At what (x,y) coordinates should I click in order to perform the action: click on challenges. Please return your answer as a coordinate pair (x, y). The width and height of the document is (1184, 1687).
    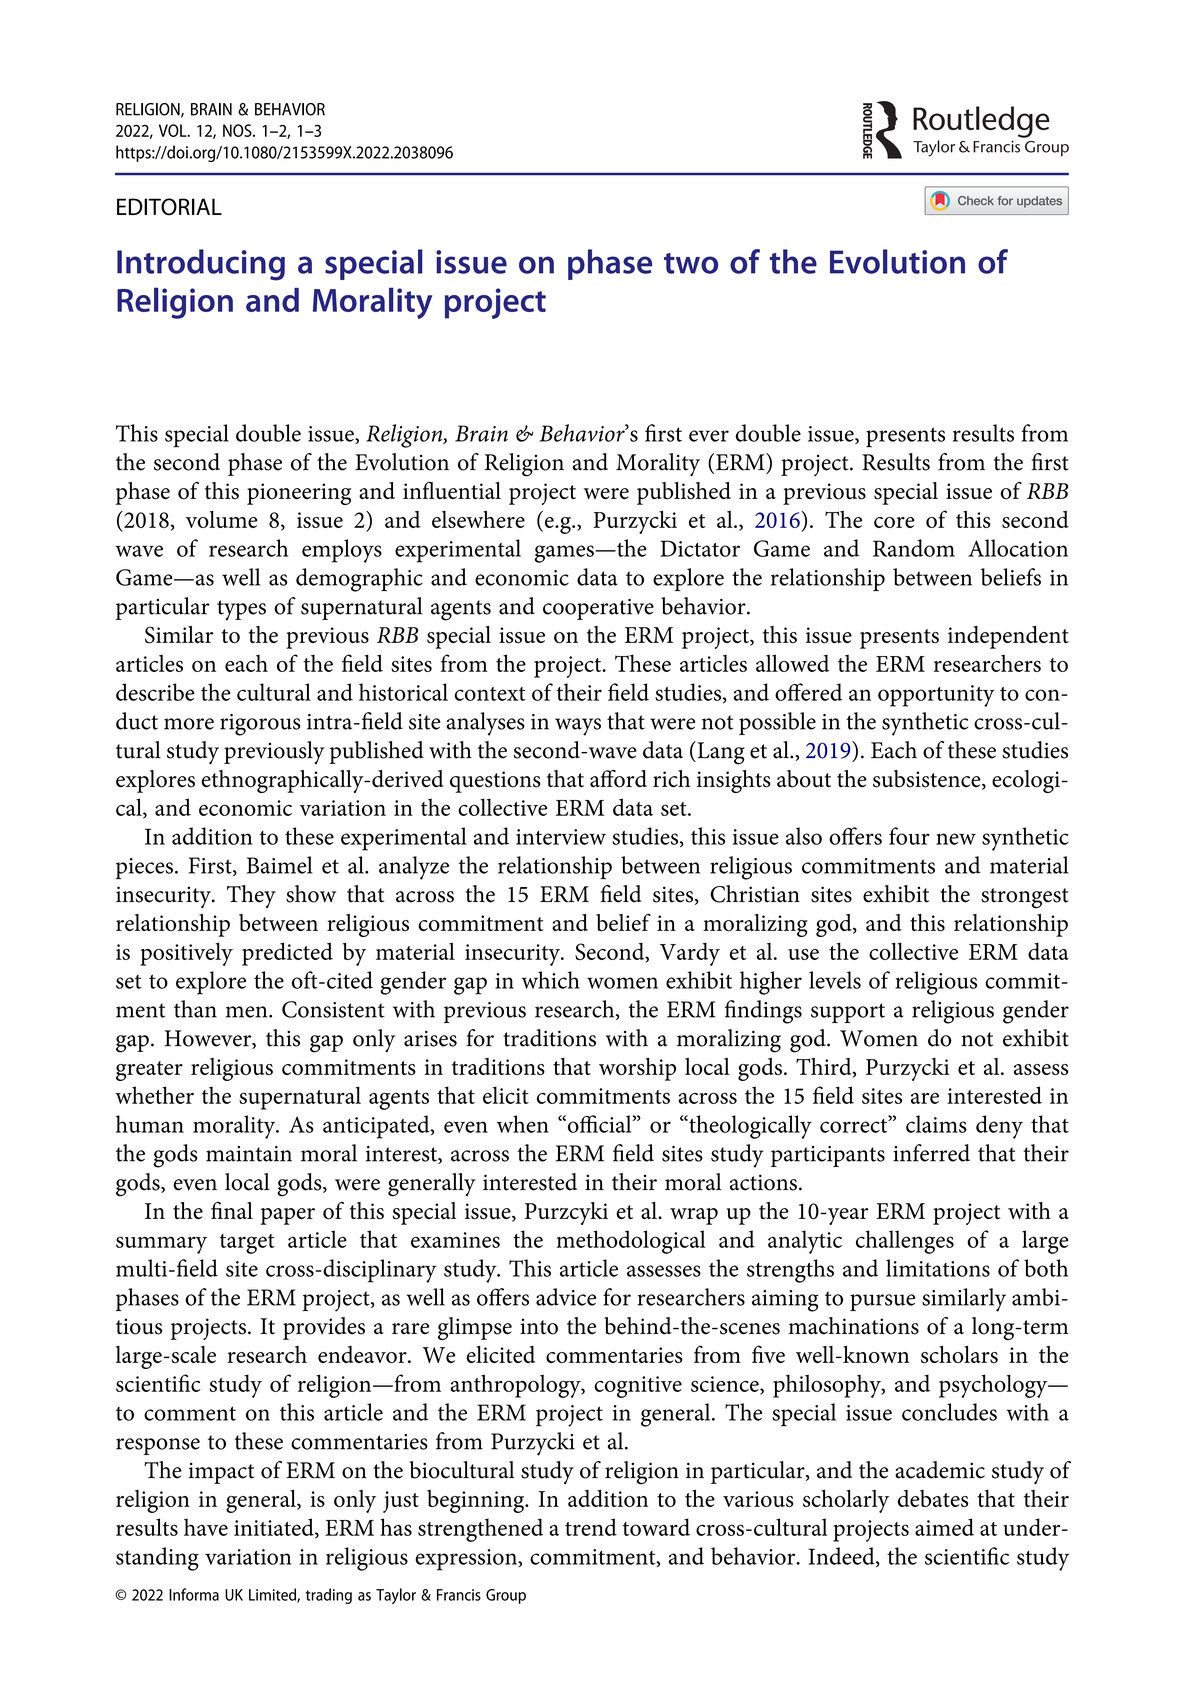
    Looking at the image, I should click on (905, 1242).
